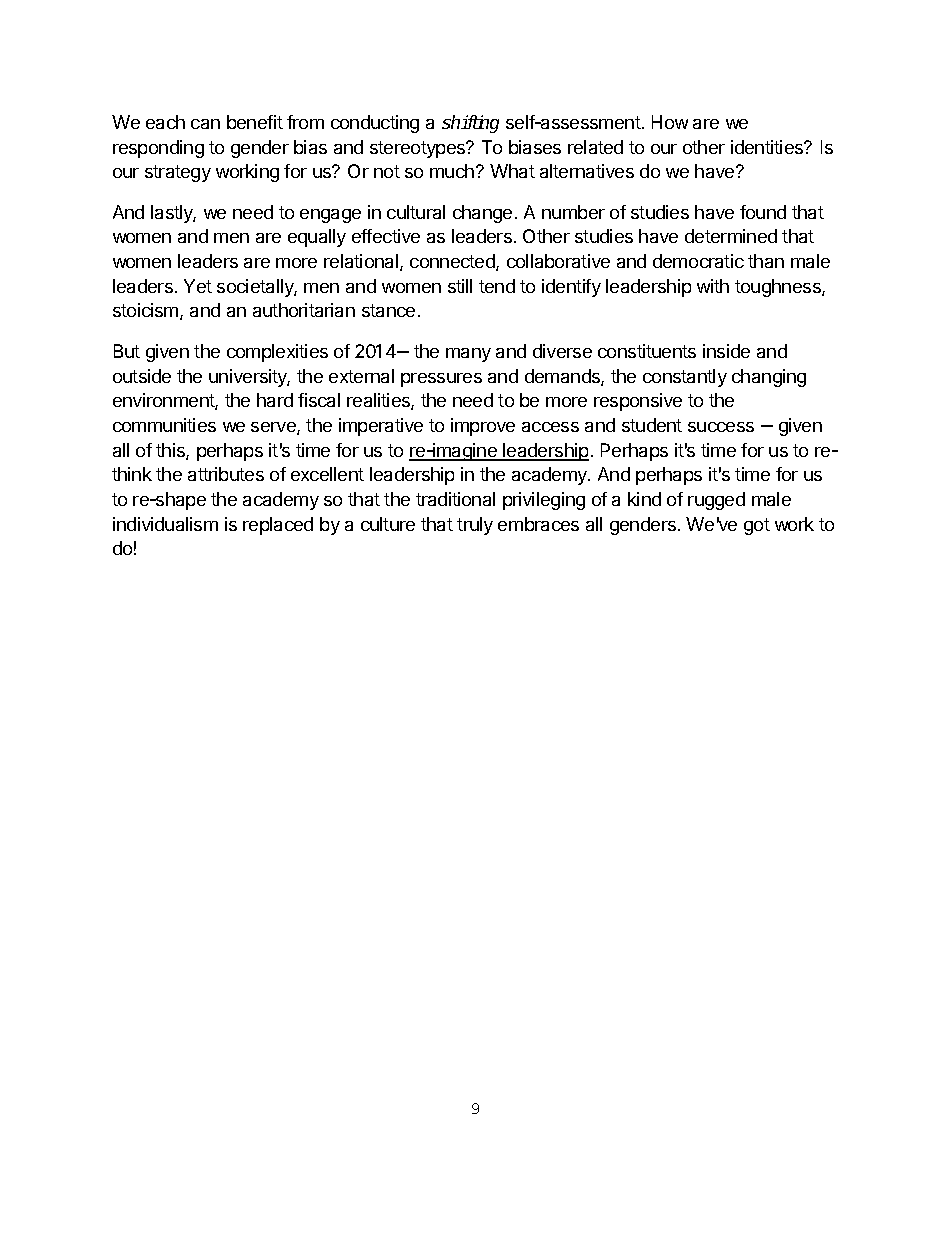 This screenshot has width=952, height=1233. Describe the element at coordinates (441, 380) in the screenshot. I see `pressures` at that location.
